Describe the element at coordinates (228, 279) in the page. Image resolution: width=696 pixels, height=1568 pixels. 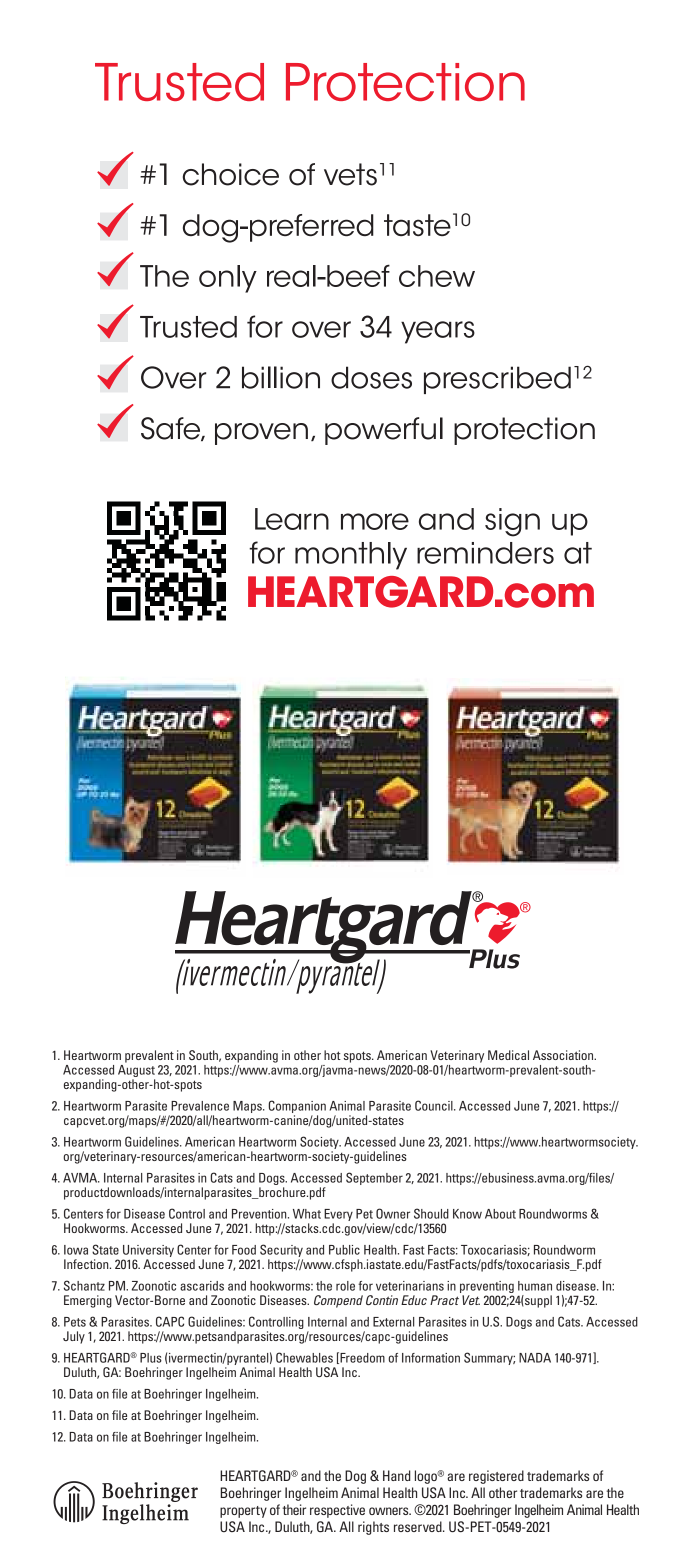
I see `only` at that location.
